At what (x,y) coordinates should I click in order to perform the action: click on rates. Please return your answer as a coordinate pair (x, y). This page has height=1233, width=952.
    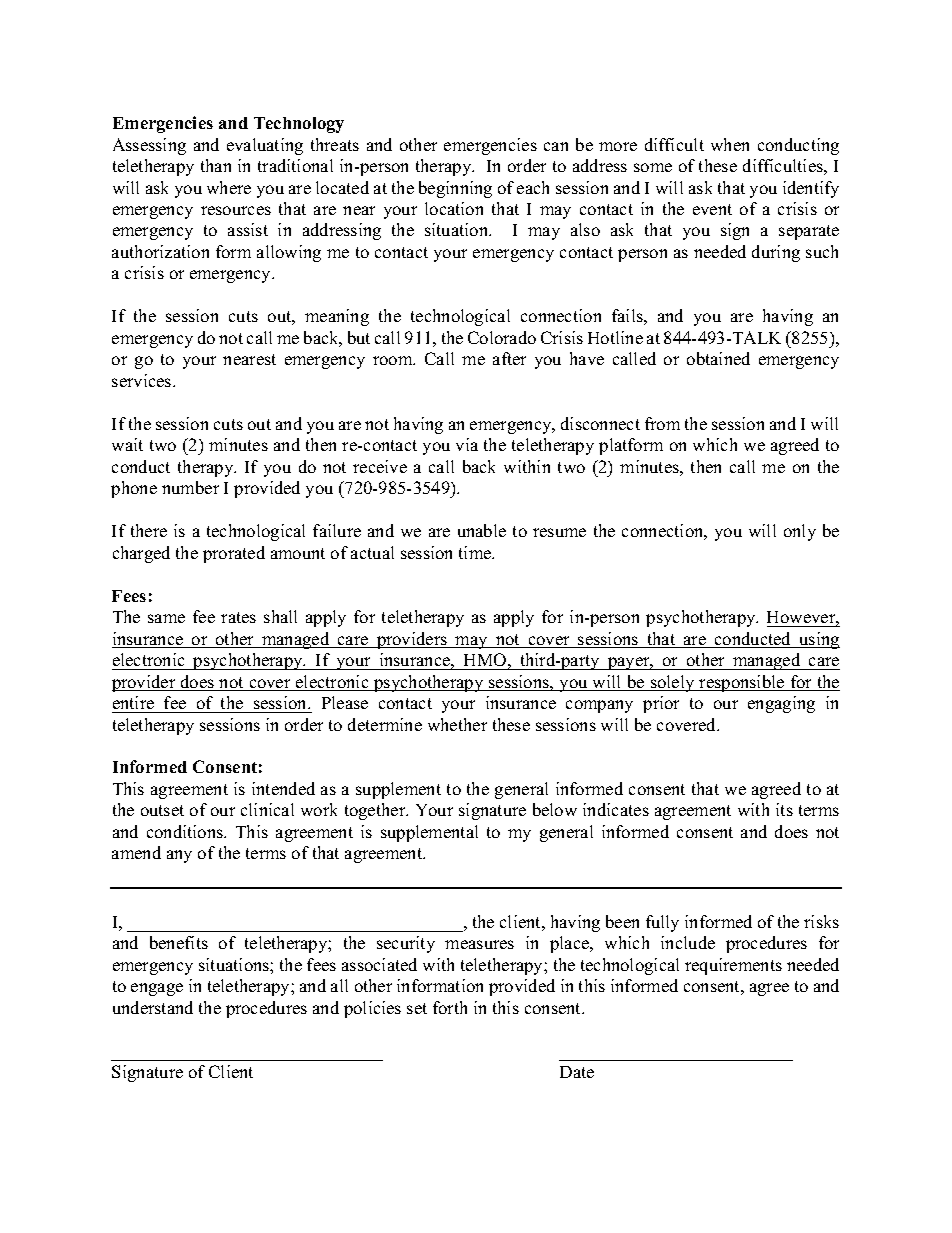
    Looking at the image, I should click on (238, 617).
